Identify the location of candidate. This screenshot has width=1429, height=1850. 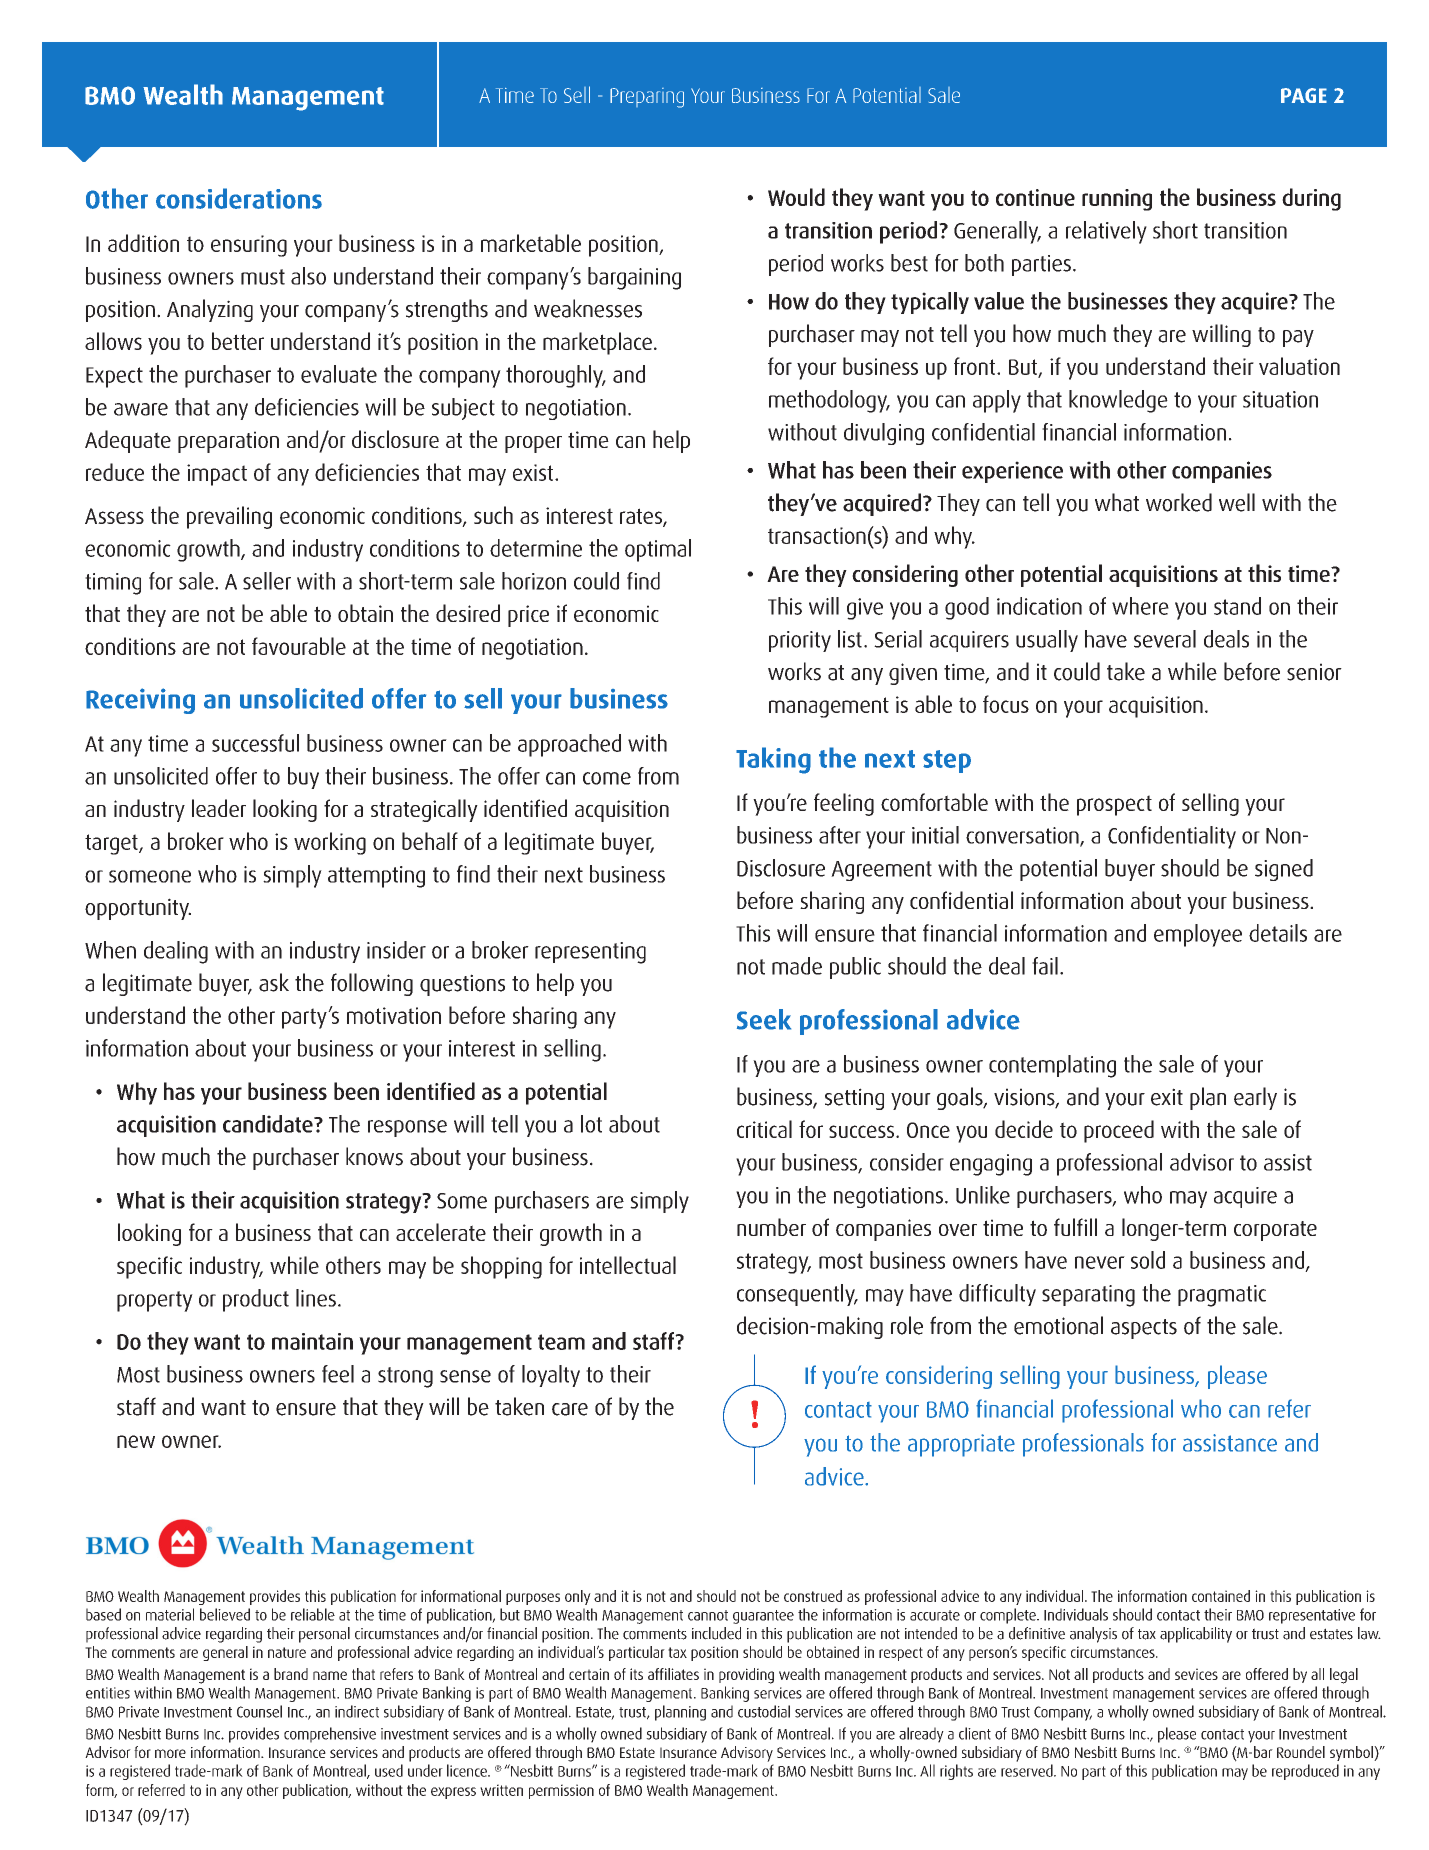
(269, 1124).
